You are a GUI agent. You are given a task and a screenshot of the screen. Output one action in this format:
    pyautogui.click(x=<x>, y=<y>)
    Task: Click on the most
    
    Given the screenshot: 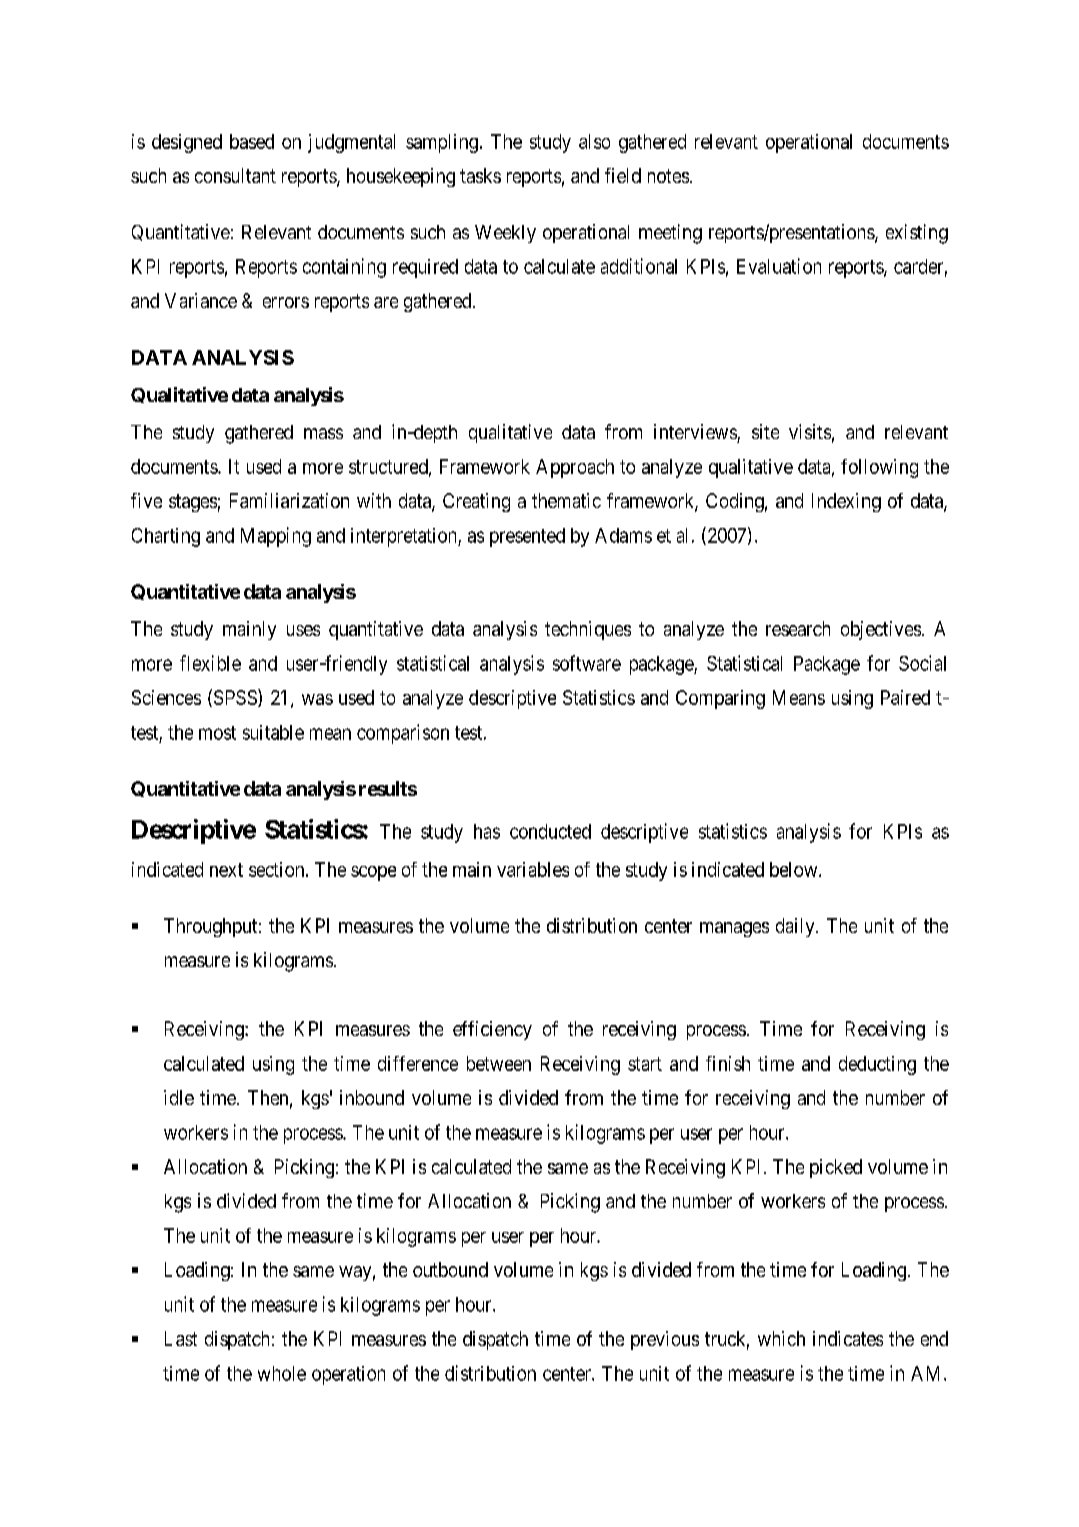 What is the action you would take?
    pyautogui.click(x=217, y=733)
